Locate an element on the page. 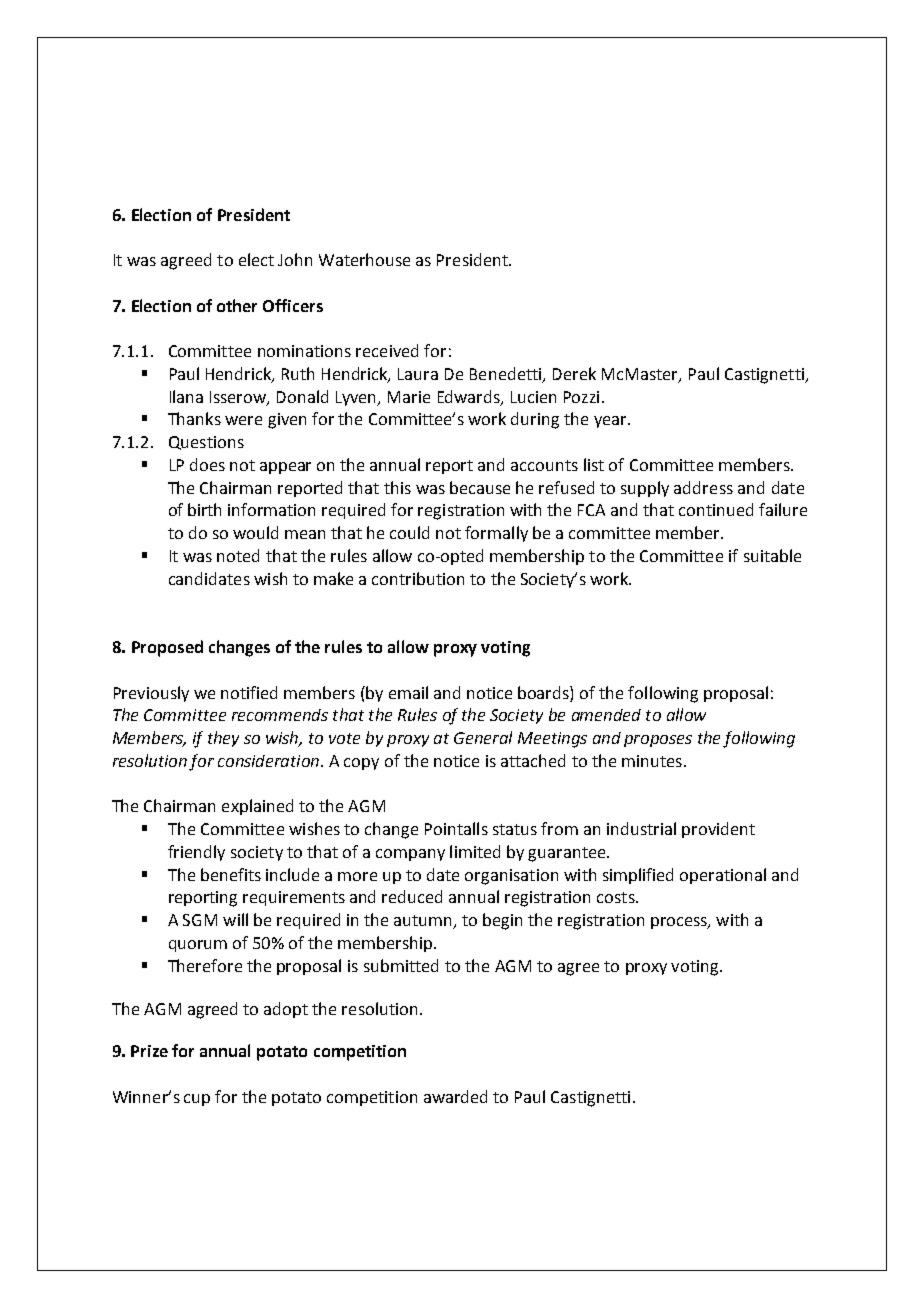 This page has height=1308, width=924. status is located at coordinates (515, 829).
